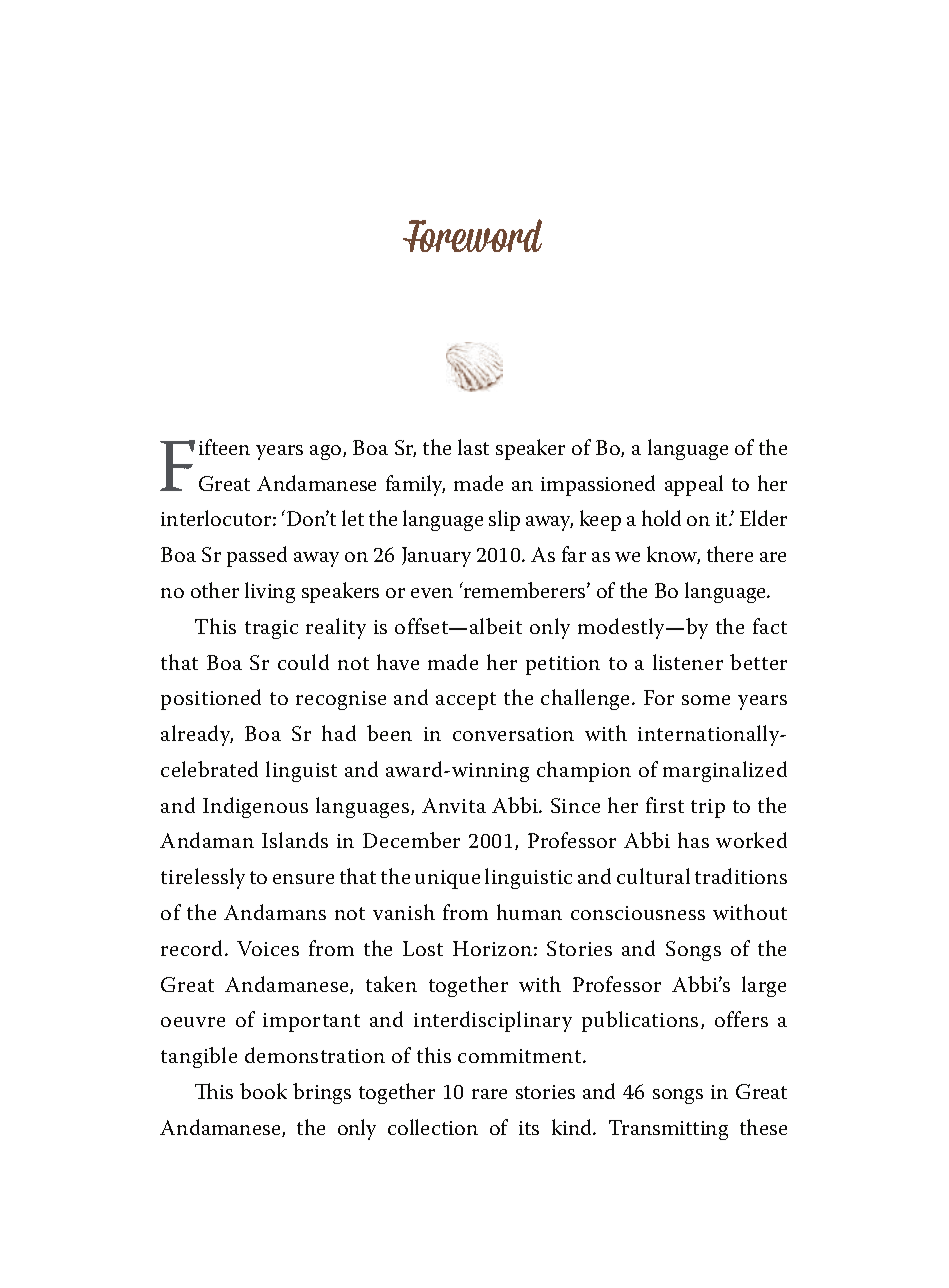  I want to click on Foreword, so click(472, 235).
